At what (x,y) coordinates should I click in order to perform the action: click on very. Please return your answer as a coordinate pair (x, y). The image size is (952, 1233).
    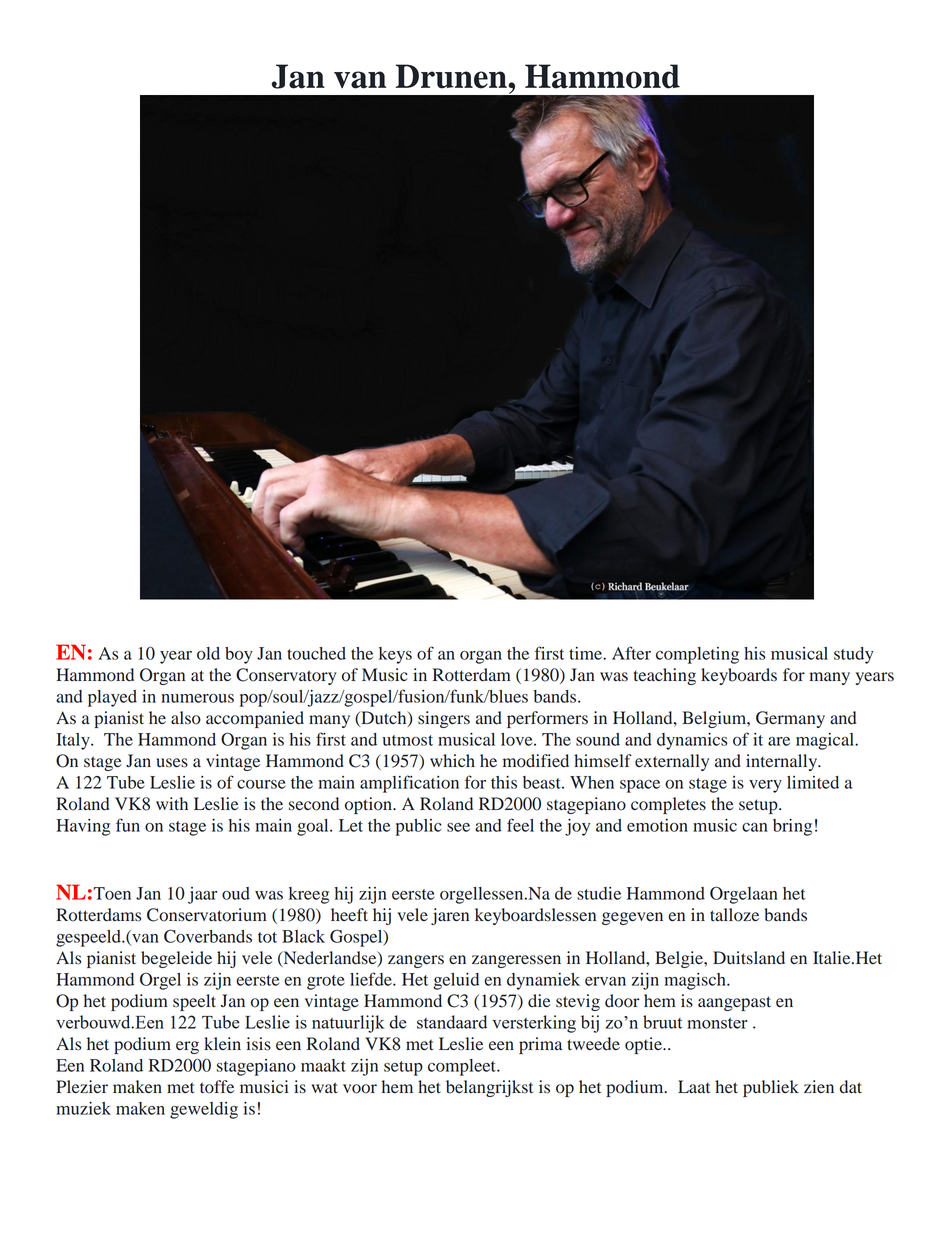
    Looking at the image, I should click on (765, 786).
